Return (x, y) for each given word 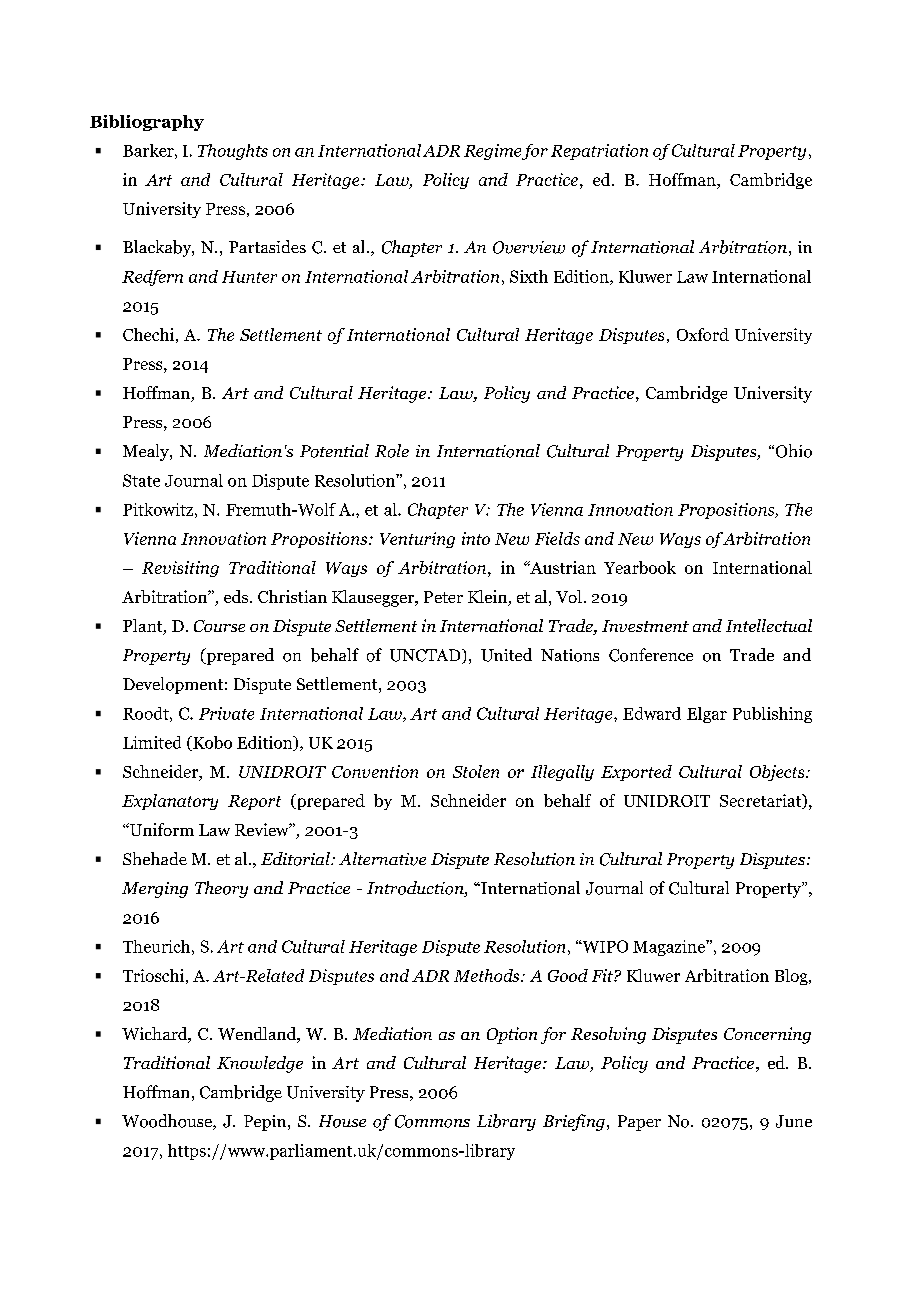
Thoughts (233, 152)
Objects (778, 773)
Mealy (147, 452)
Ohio (794, 451)
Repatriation (599, 152)
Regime (492, 152)
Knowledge (260, 1064)
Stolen (476, 771)
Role (392, 451)
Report (254, 802)
